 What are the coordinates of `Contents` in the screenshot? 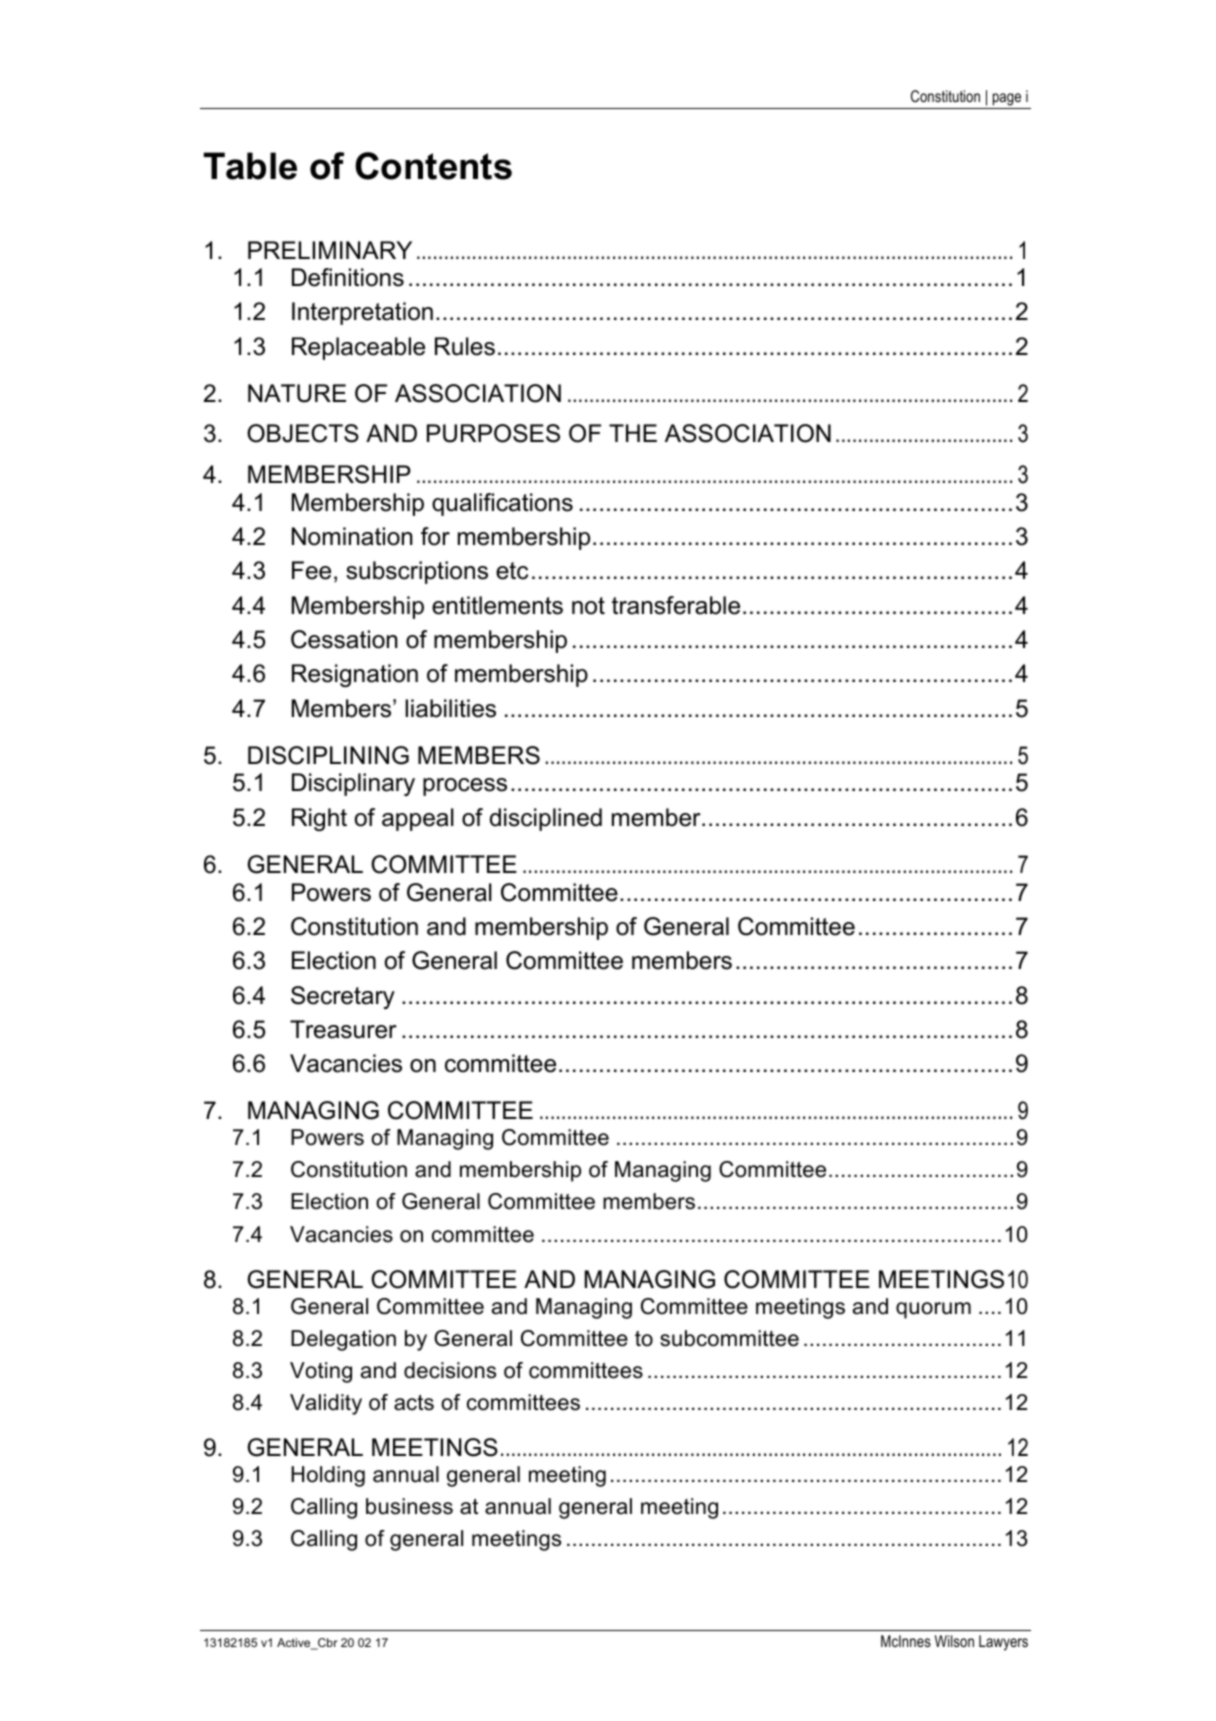 It's located at (433, 166).
